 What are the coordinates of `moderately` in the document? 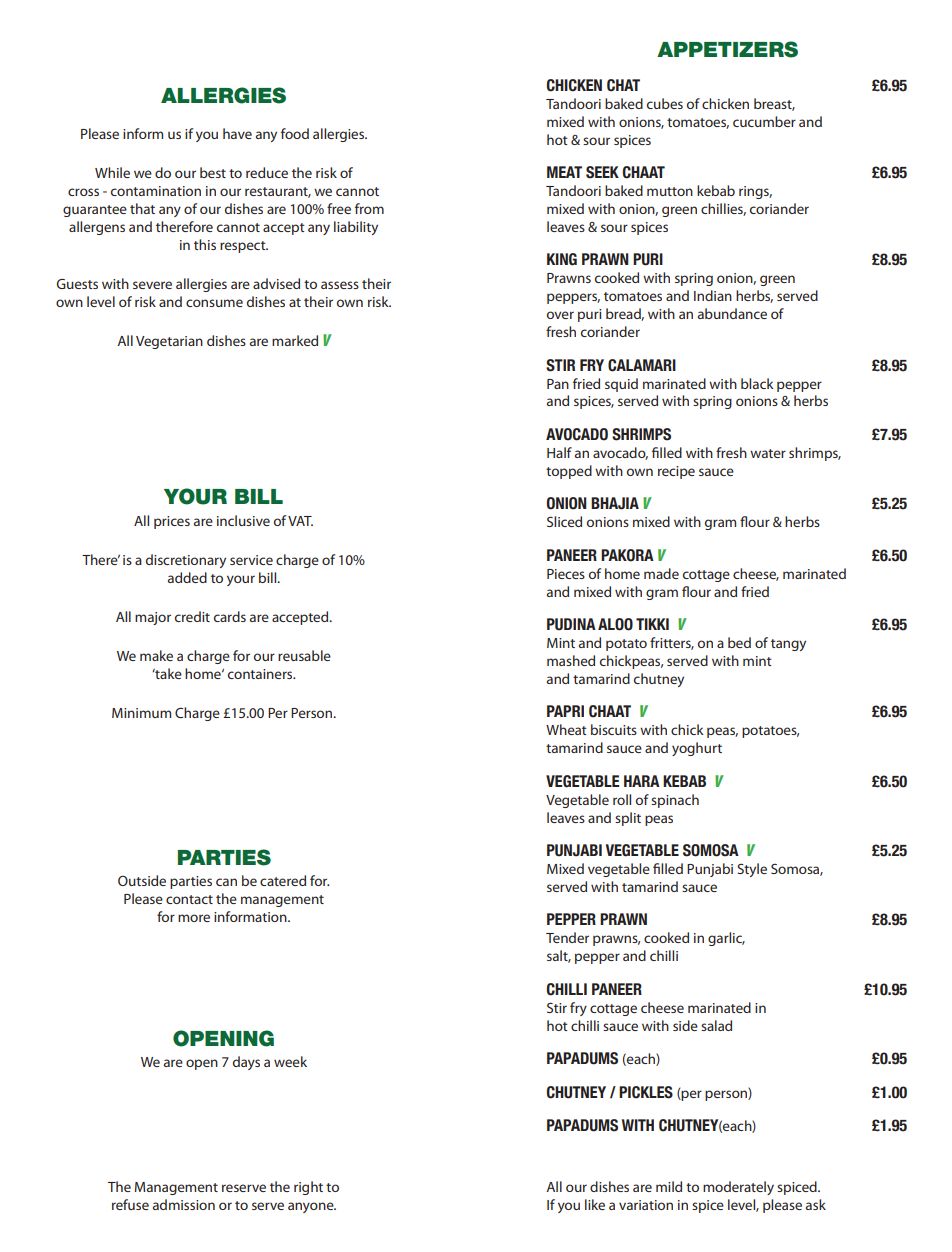 It's located at (738, 1188).
